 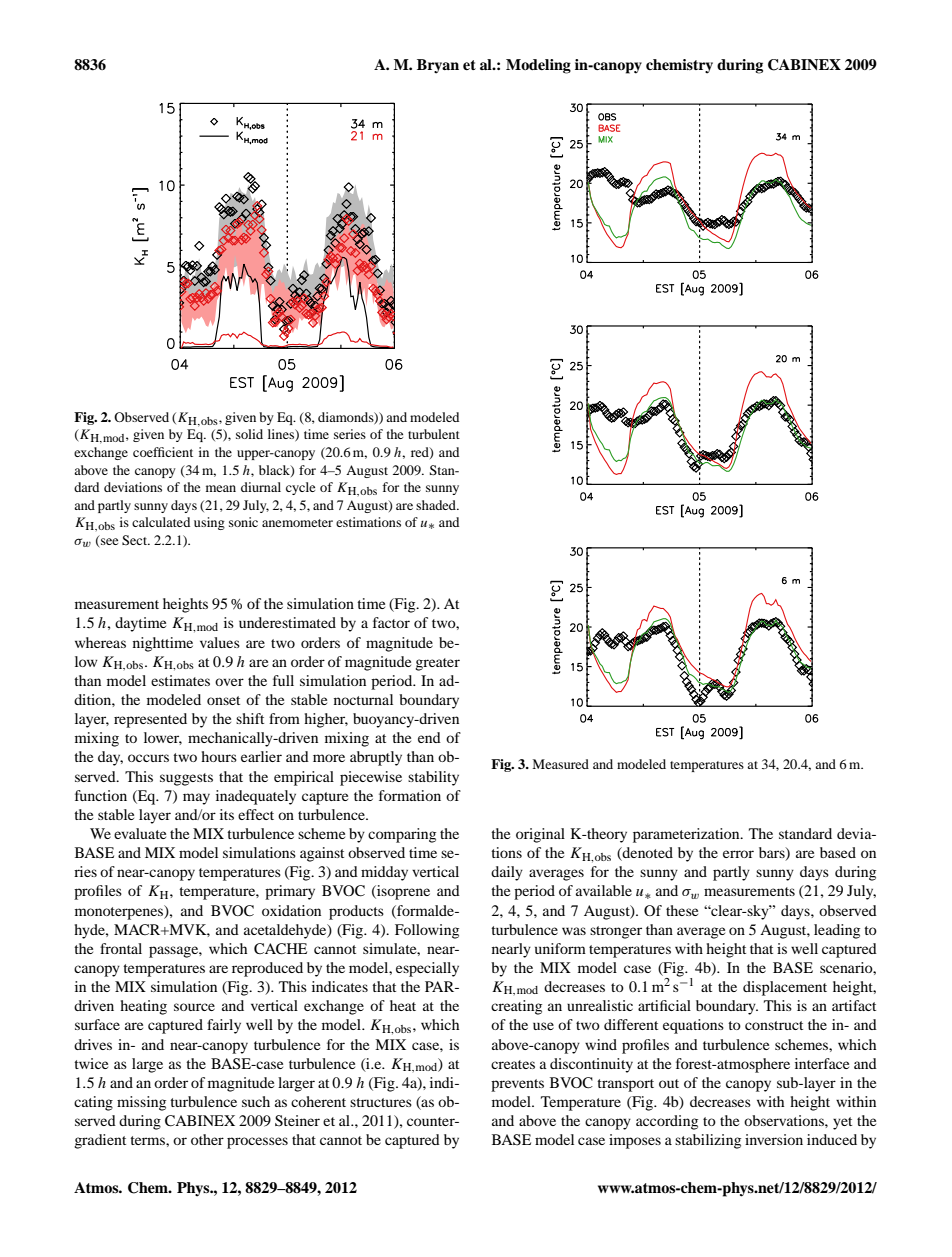 What do you see at coordinates (391, 622) in the screenshot?
I see `factor` at bounding box center [391, 622].
